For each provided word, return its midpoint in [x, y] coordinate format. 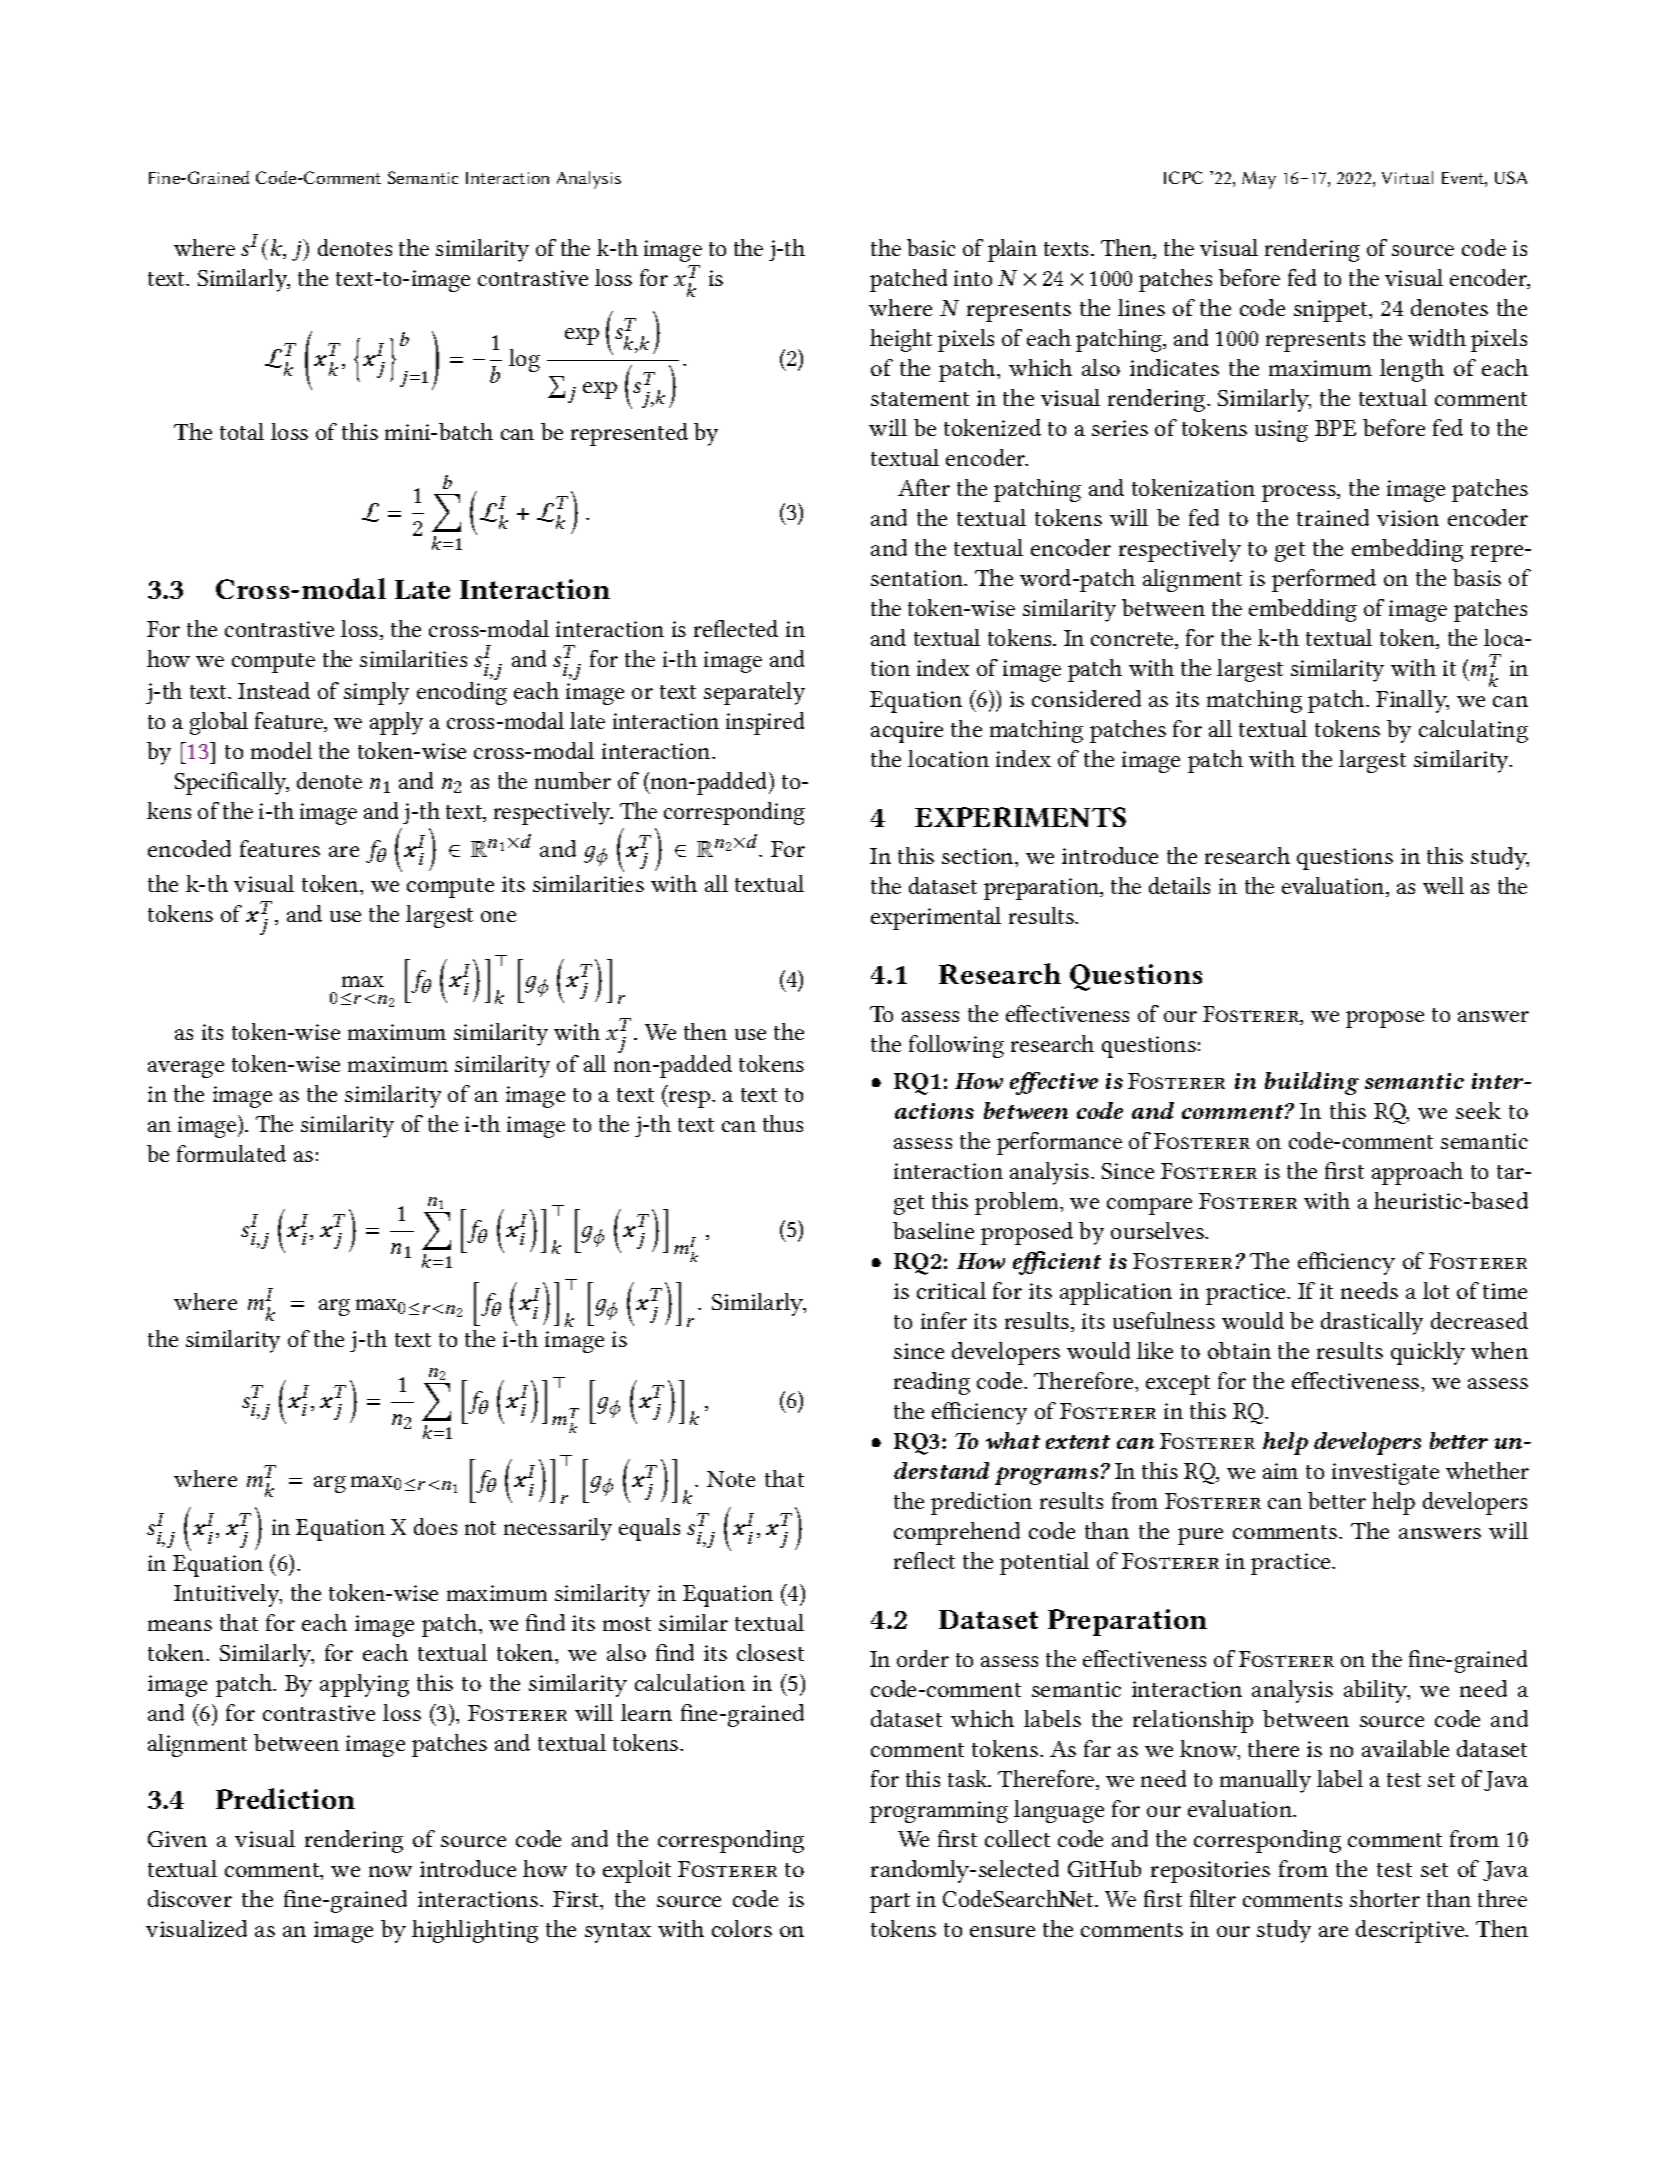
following [956, 1046]
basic [931, 247]
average [186, 1069]
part [890, 1903]
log [524, 360]
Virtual [1407, 177]
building [1312, 1083]
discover [190, 1898]
